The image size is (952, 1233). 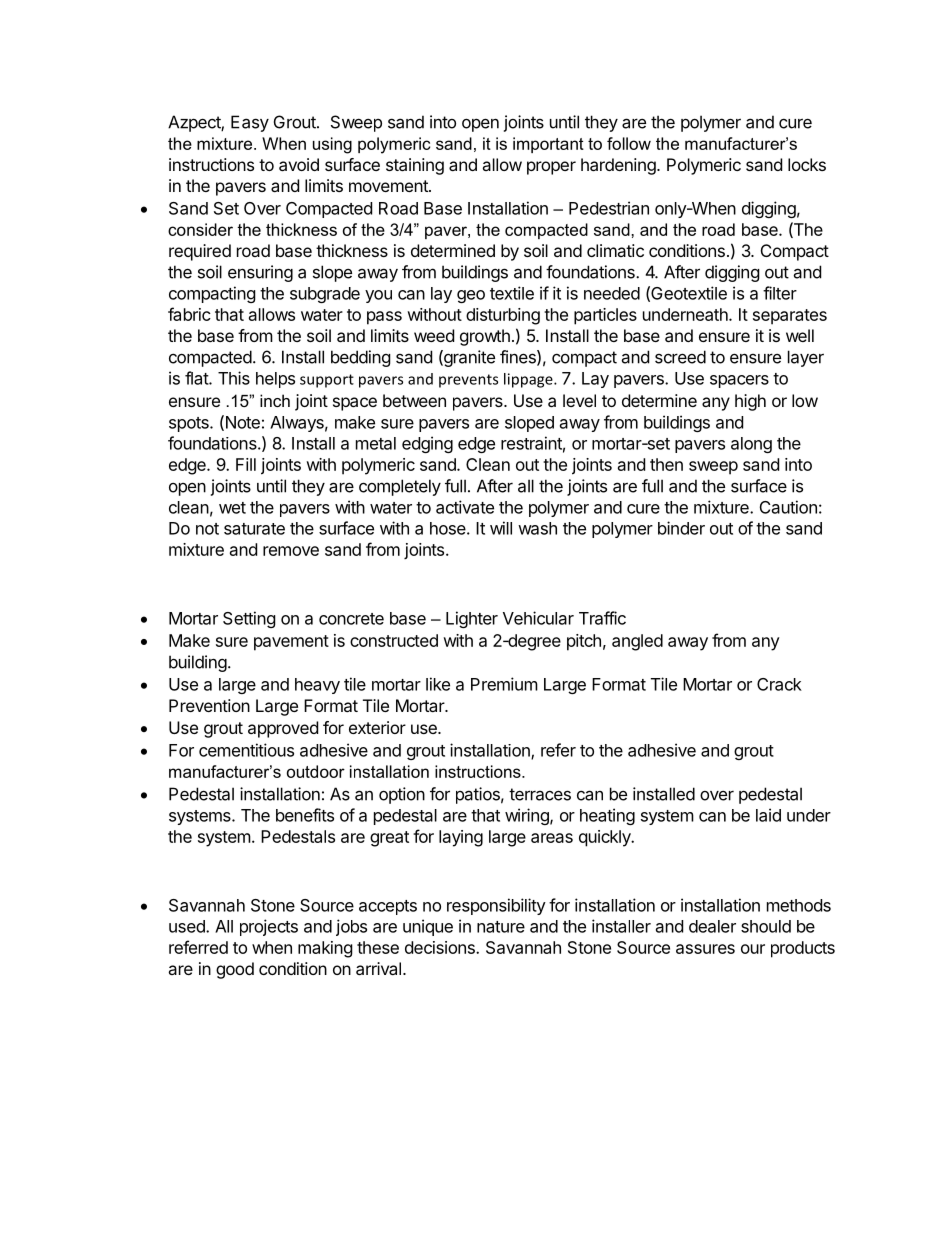 I want to click on Easy, so click(x=250, y=123).
